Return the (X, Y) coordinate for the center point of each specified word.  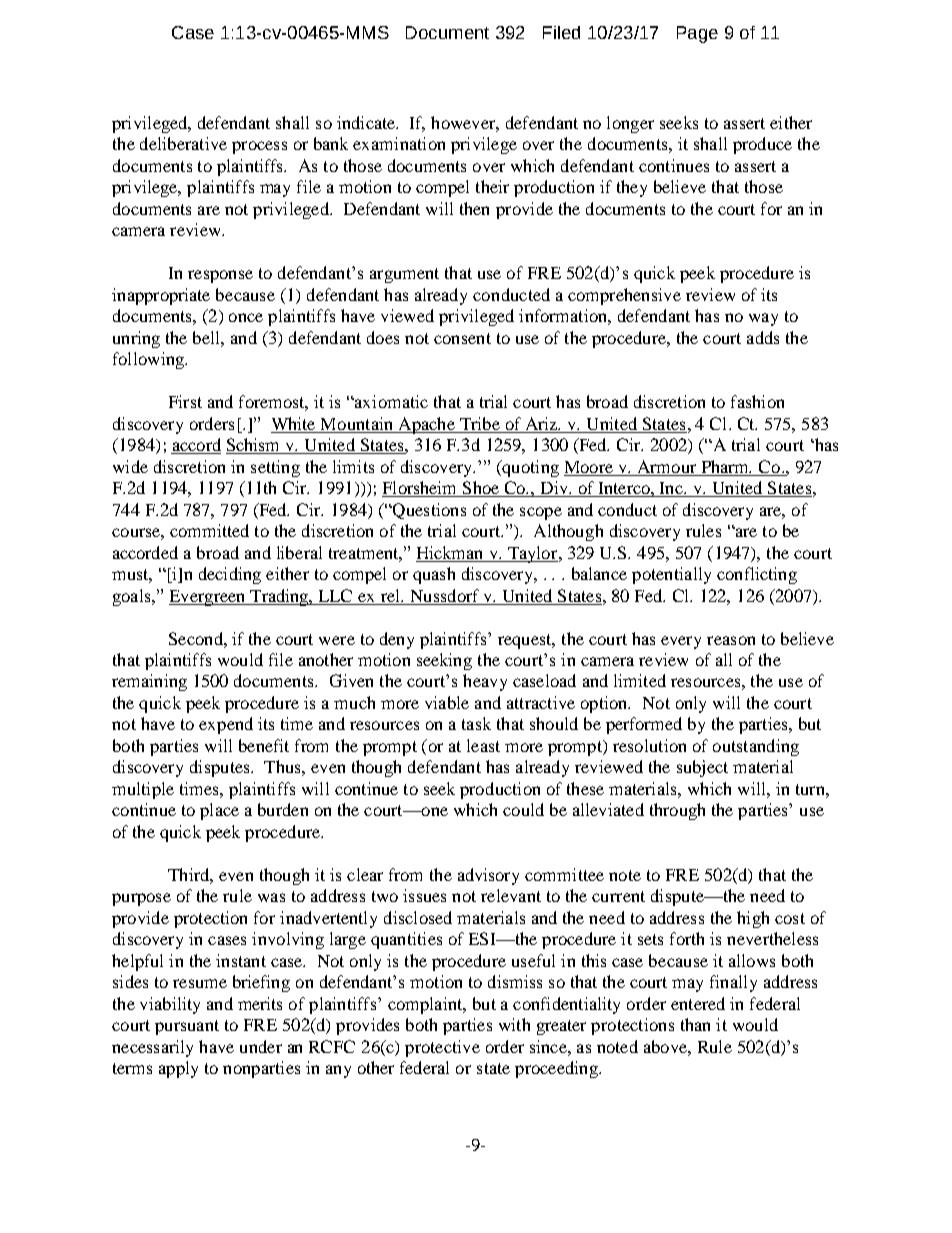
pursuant (187, 1027)
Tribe (480, 423)
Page (697, 34)
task (476, 723)
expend (226, 725)
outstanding (756, 747)
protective (442, 1048)
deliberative (183, 143)
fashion (757, 401)
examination (399, 143)
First (185, 401)
